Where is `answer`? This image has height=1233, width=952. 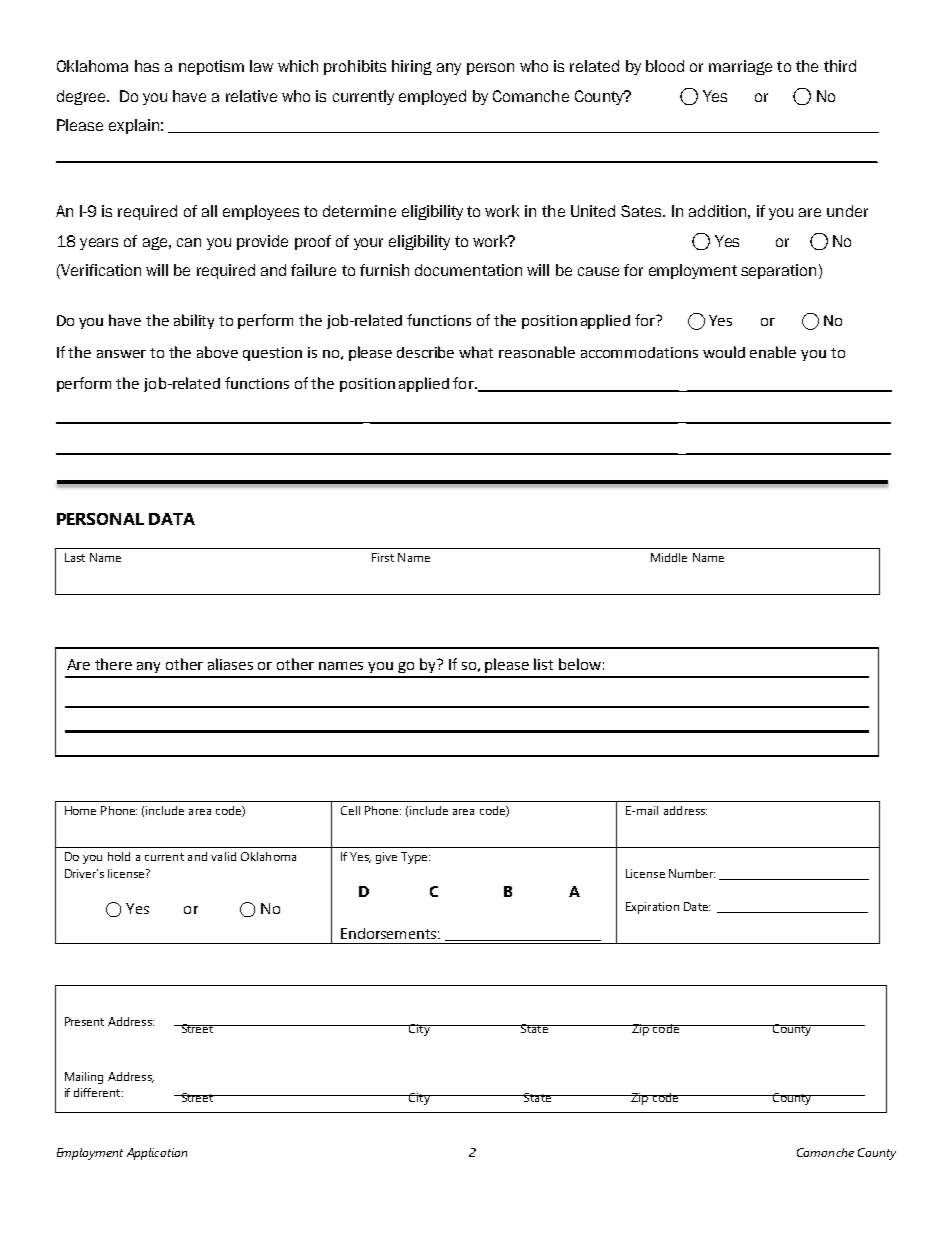 answer is located at coordinates (121, 354).
